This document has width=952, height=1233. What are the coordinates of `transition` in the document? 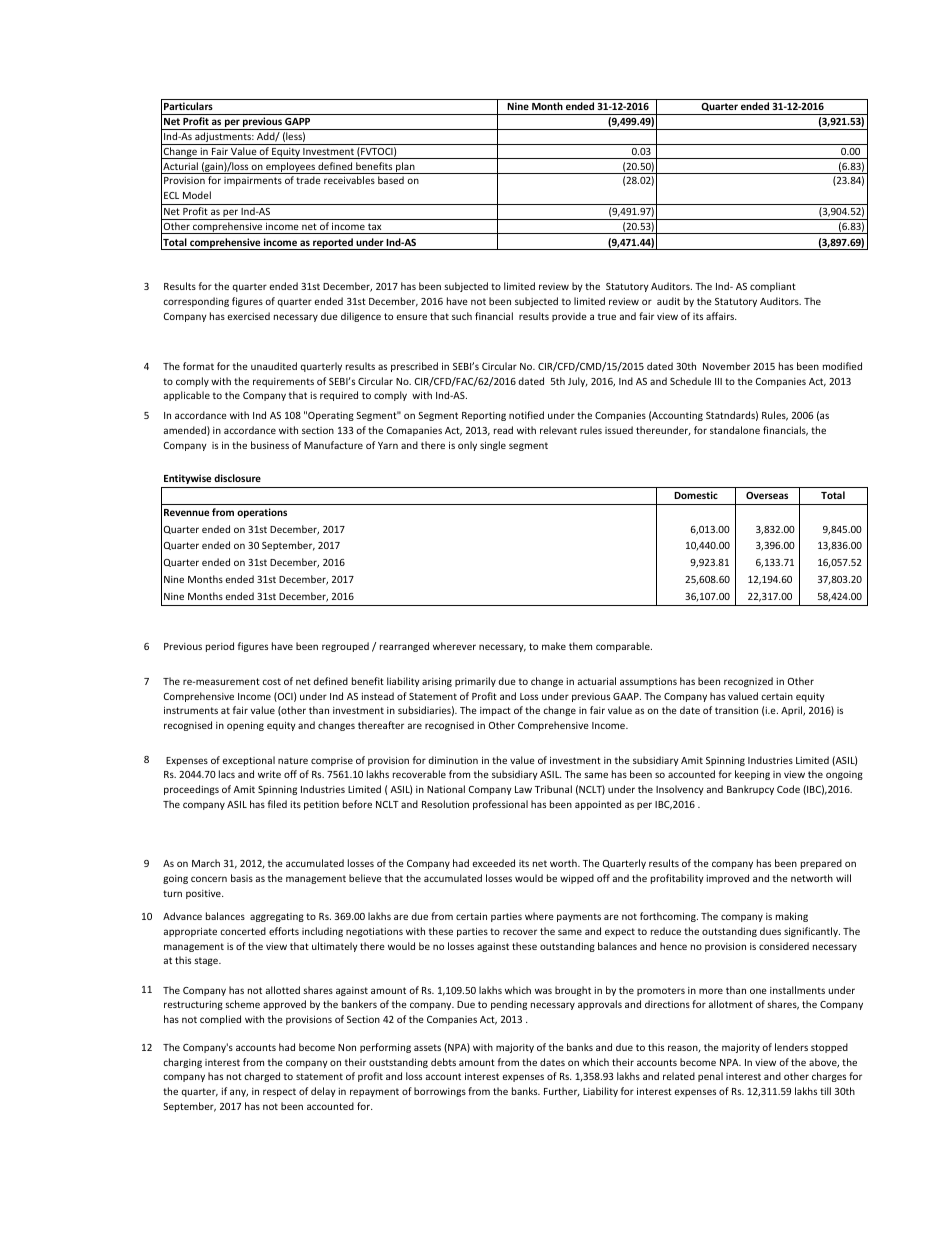 It's located at (736, 710).
